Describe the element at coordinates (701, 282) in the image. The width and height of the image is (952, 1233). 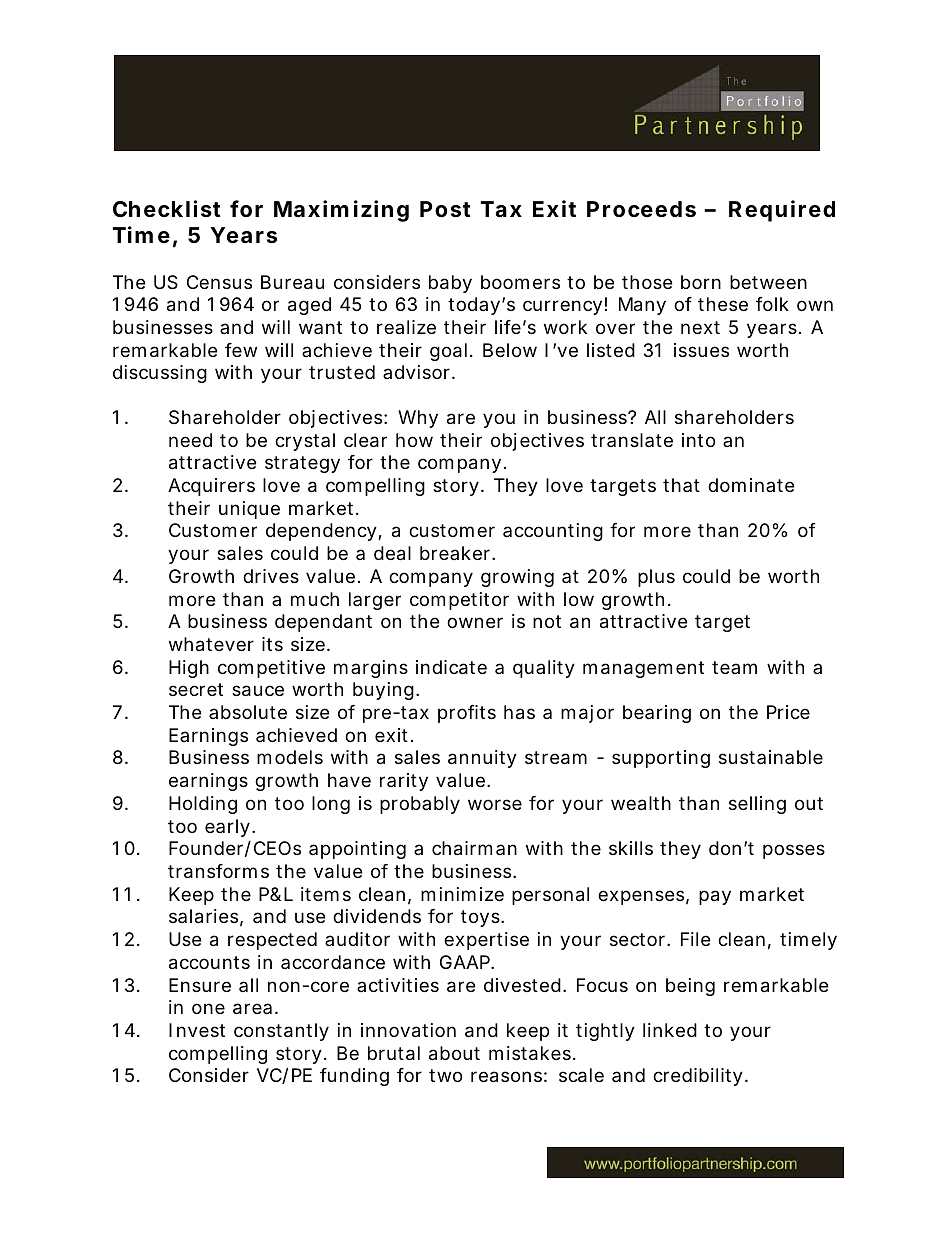
I see `born` at that location.
